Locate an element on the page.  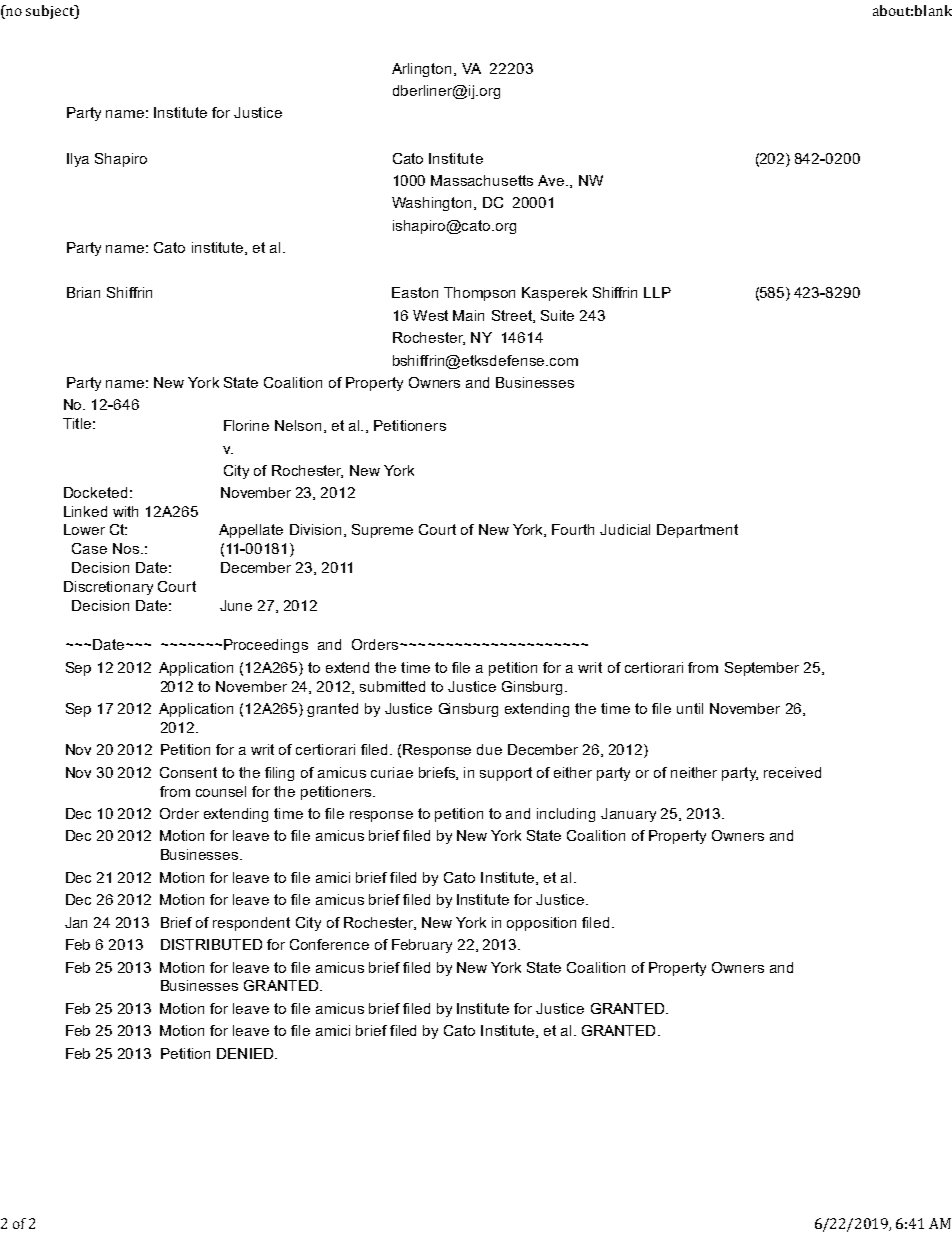
LLP is located at coordinates (657, 292).
